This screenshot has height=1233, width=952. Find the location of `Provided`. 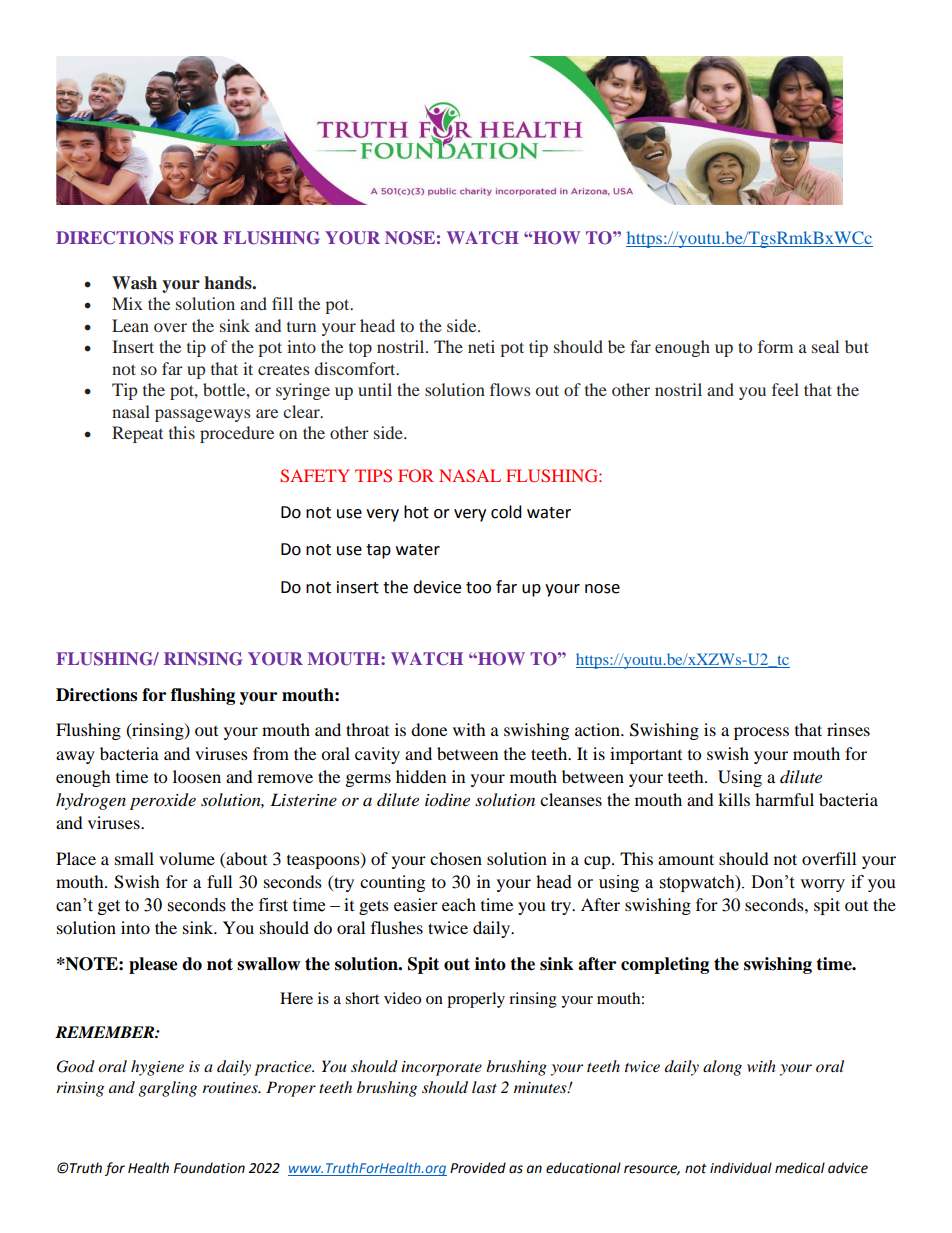

Provided is located at coordinates (478, 1168).
